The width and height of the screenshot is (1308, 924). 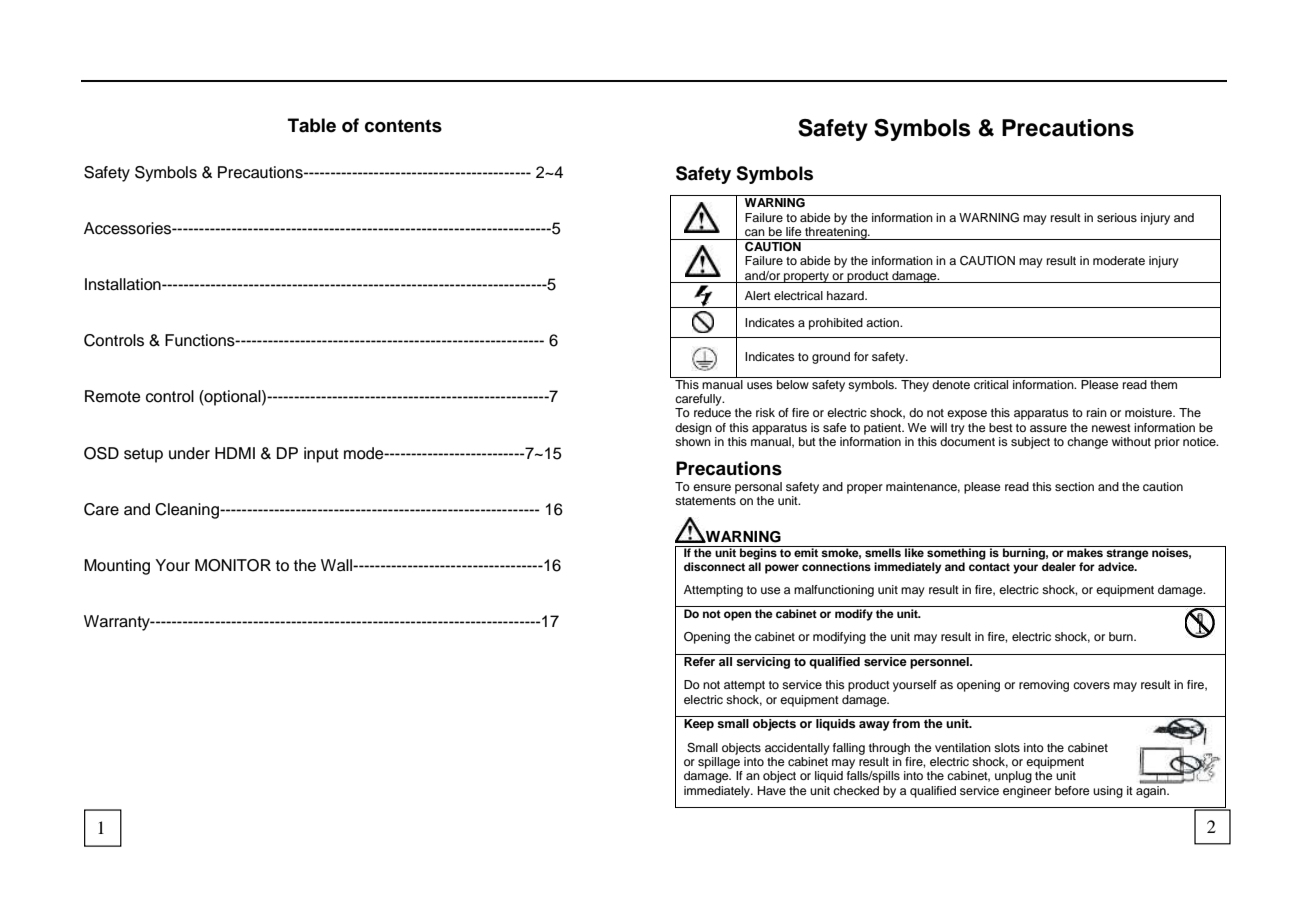 I want to click on serious, so click(x=1117, y=217).
